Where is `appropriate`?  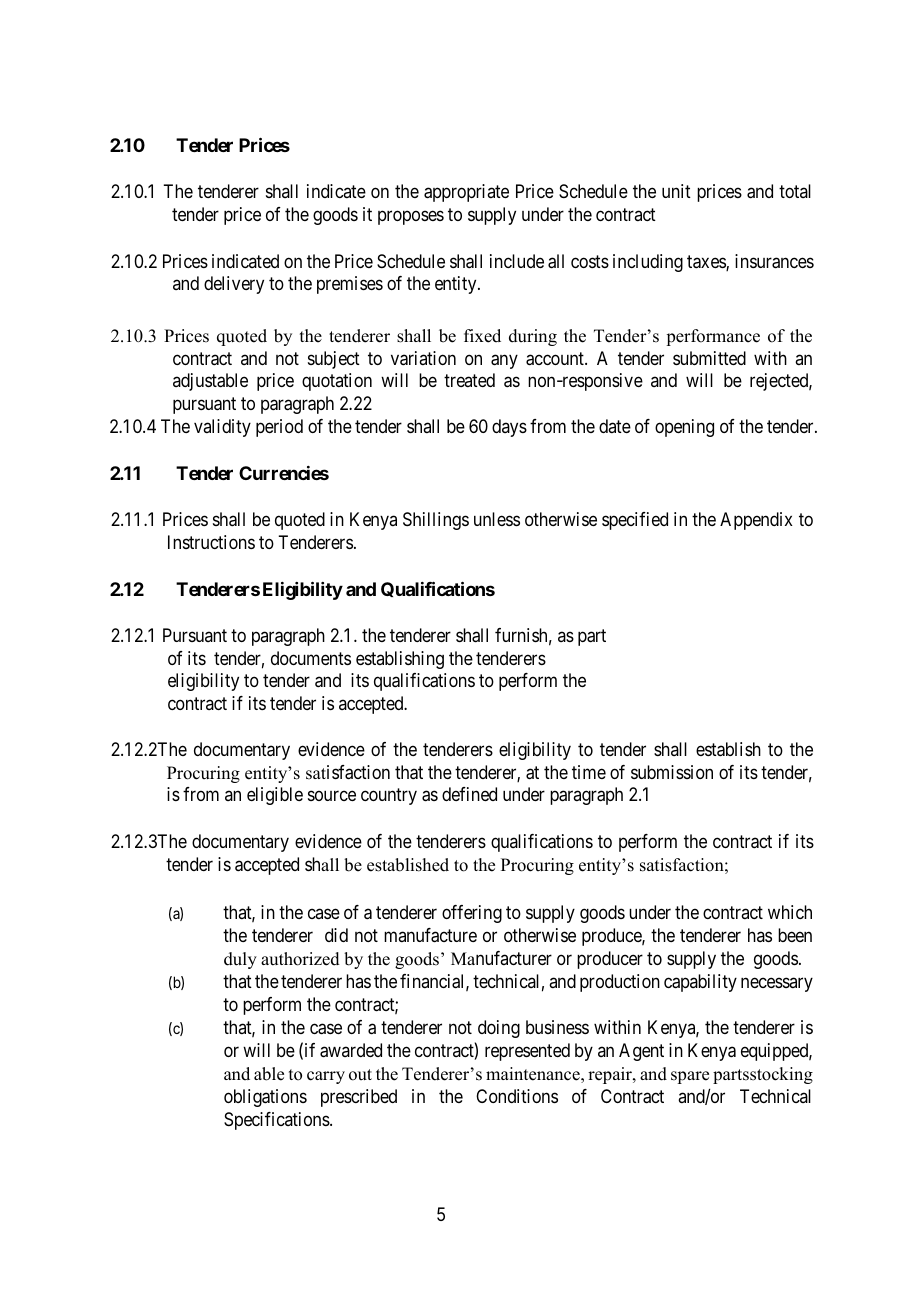
appropriate is located at coordinates (466, 193).
